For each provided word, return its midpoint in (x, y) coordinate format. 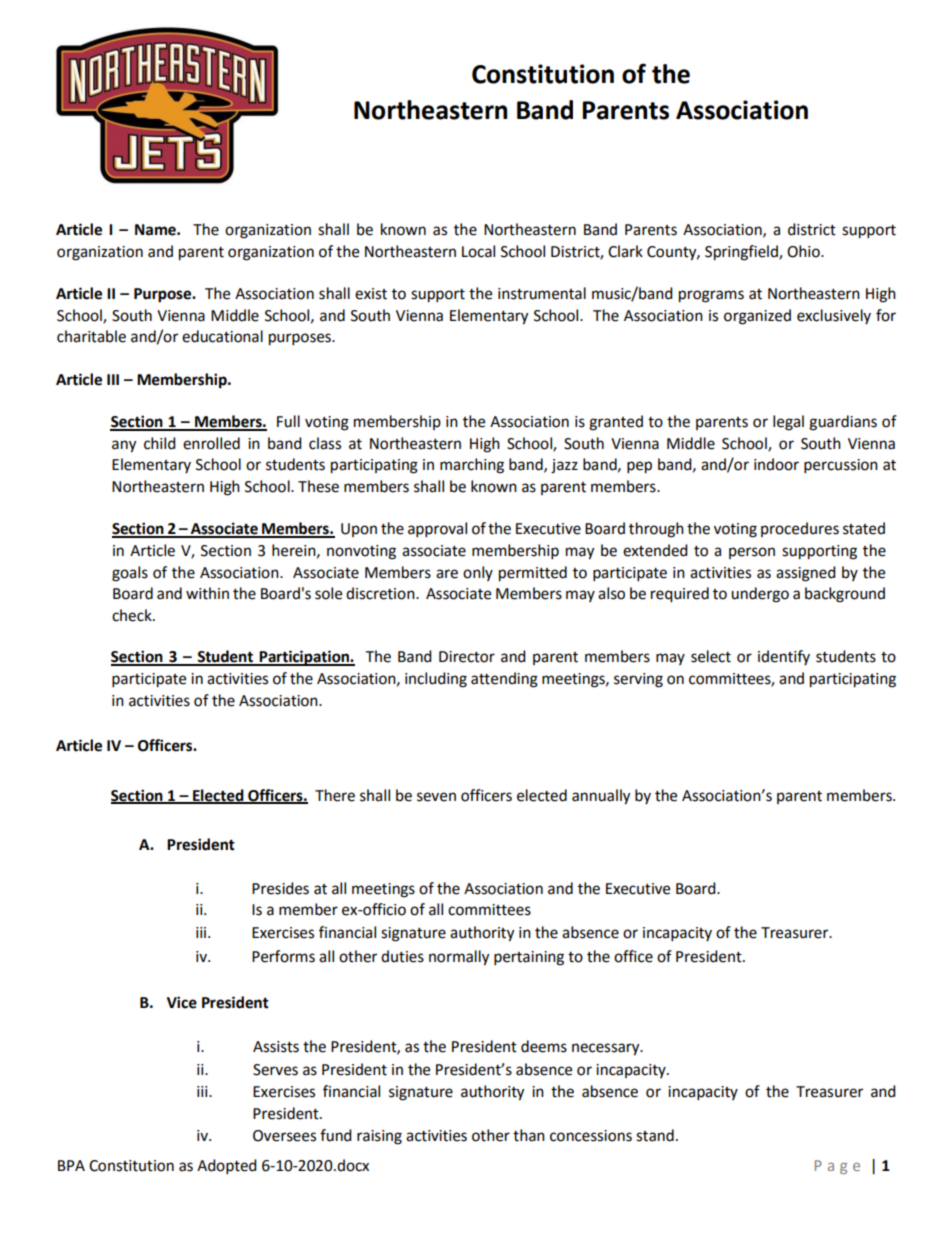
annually (601, 797)
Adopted (227, 1167)
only (478, 573)
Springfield (742, 253)
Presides (280, 888)
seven (436, 797)
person (752, 553)
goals (130, 574)
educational (222, 336)
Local (478, 251)
